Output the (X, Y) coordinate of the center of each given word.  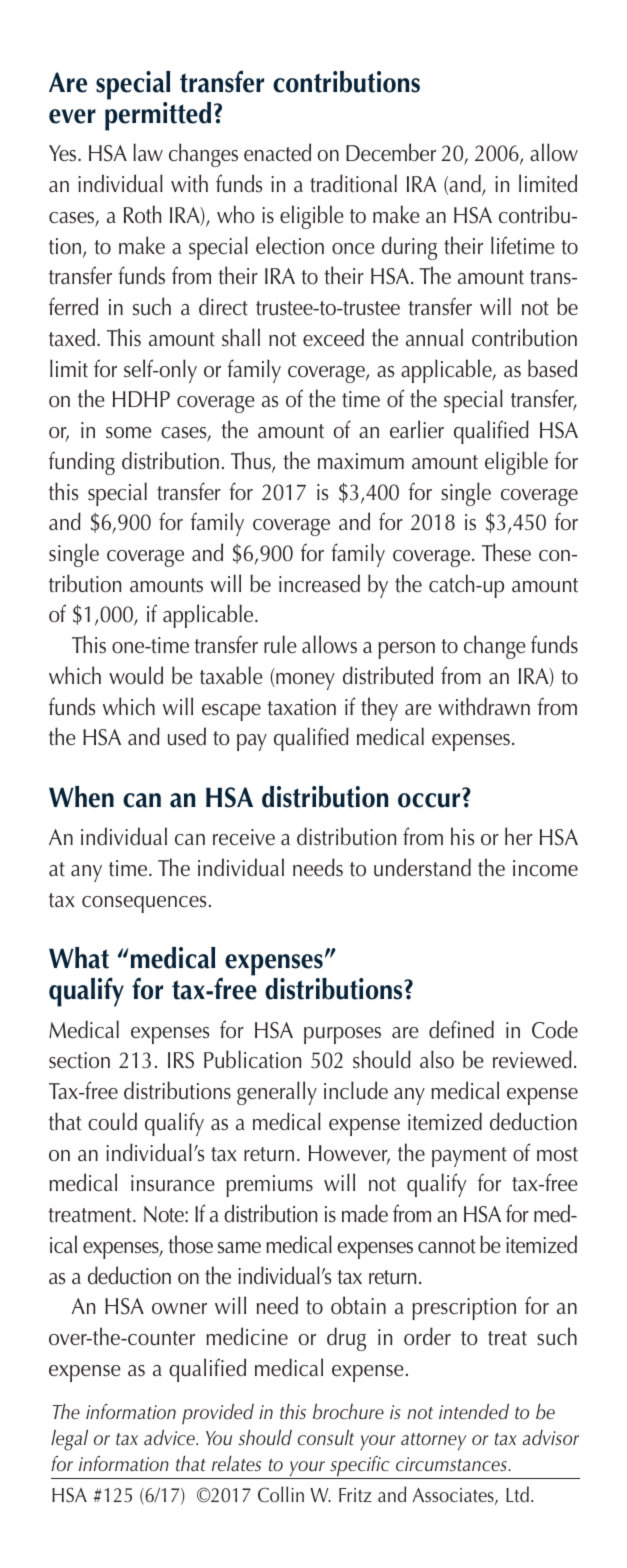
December (391, 152)
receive (244, 837)
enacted (277, 152)
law (148, 152)
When (81, 797)
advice (170, 1438)
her (519, 836)
